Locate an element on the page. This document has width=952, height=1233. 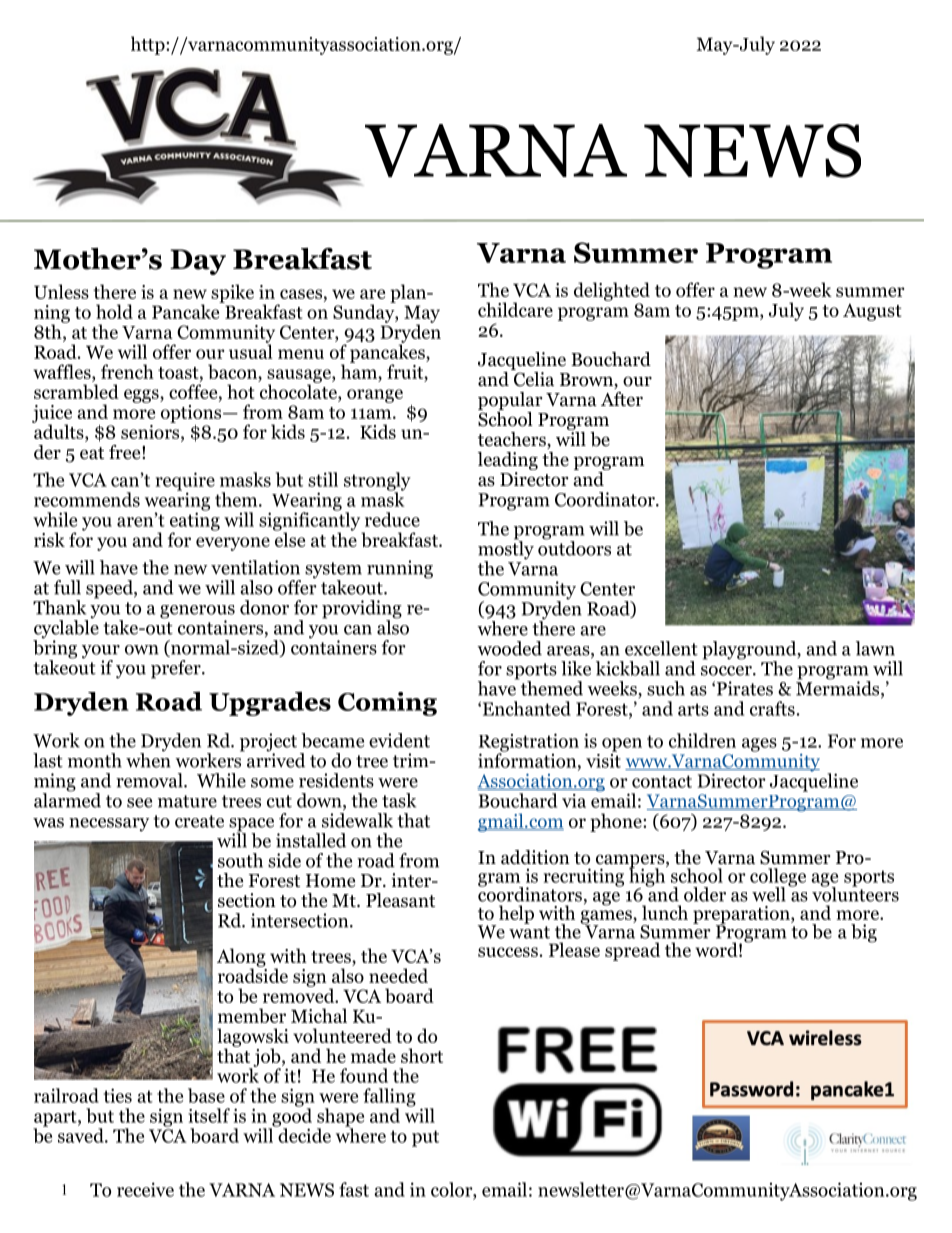
evident is located at coordinates (399, 740).
